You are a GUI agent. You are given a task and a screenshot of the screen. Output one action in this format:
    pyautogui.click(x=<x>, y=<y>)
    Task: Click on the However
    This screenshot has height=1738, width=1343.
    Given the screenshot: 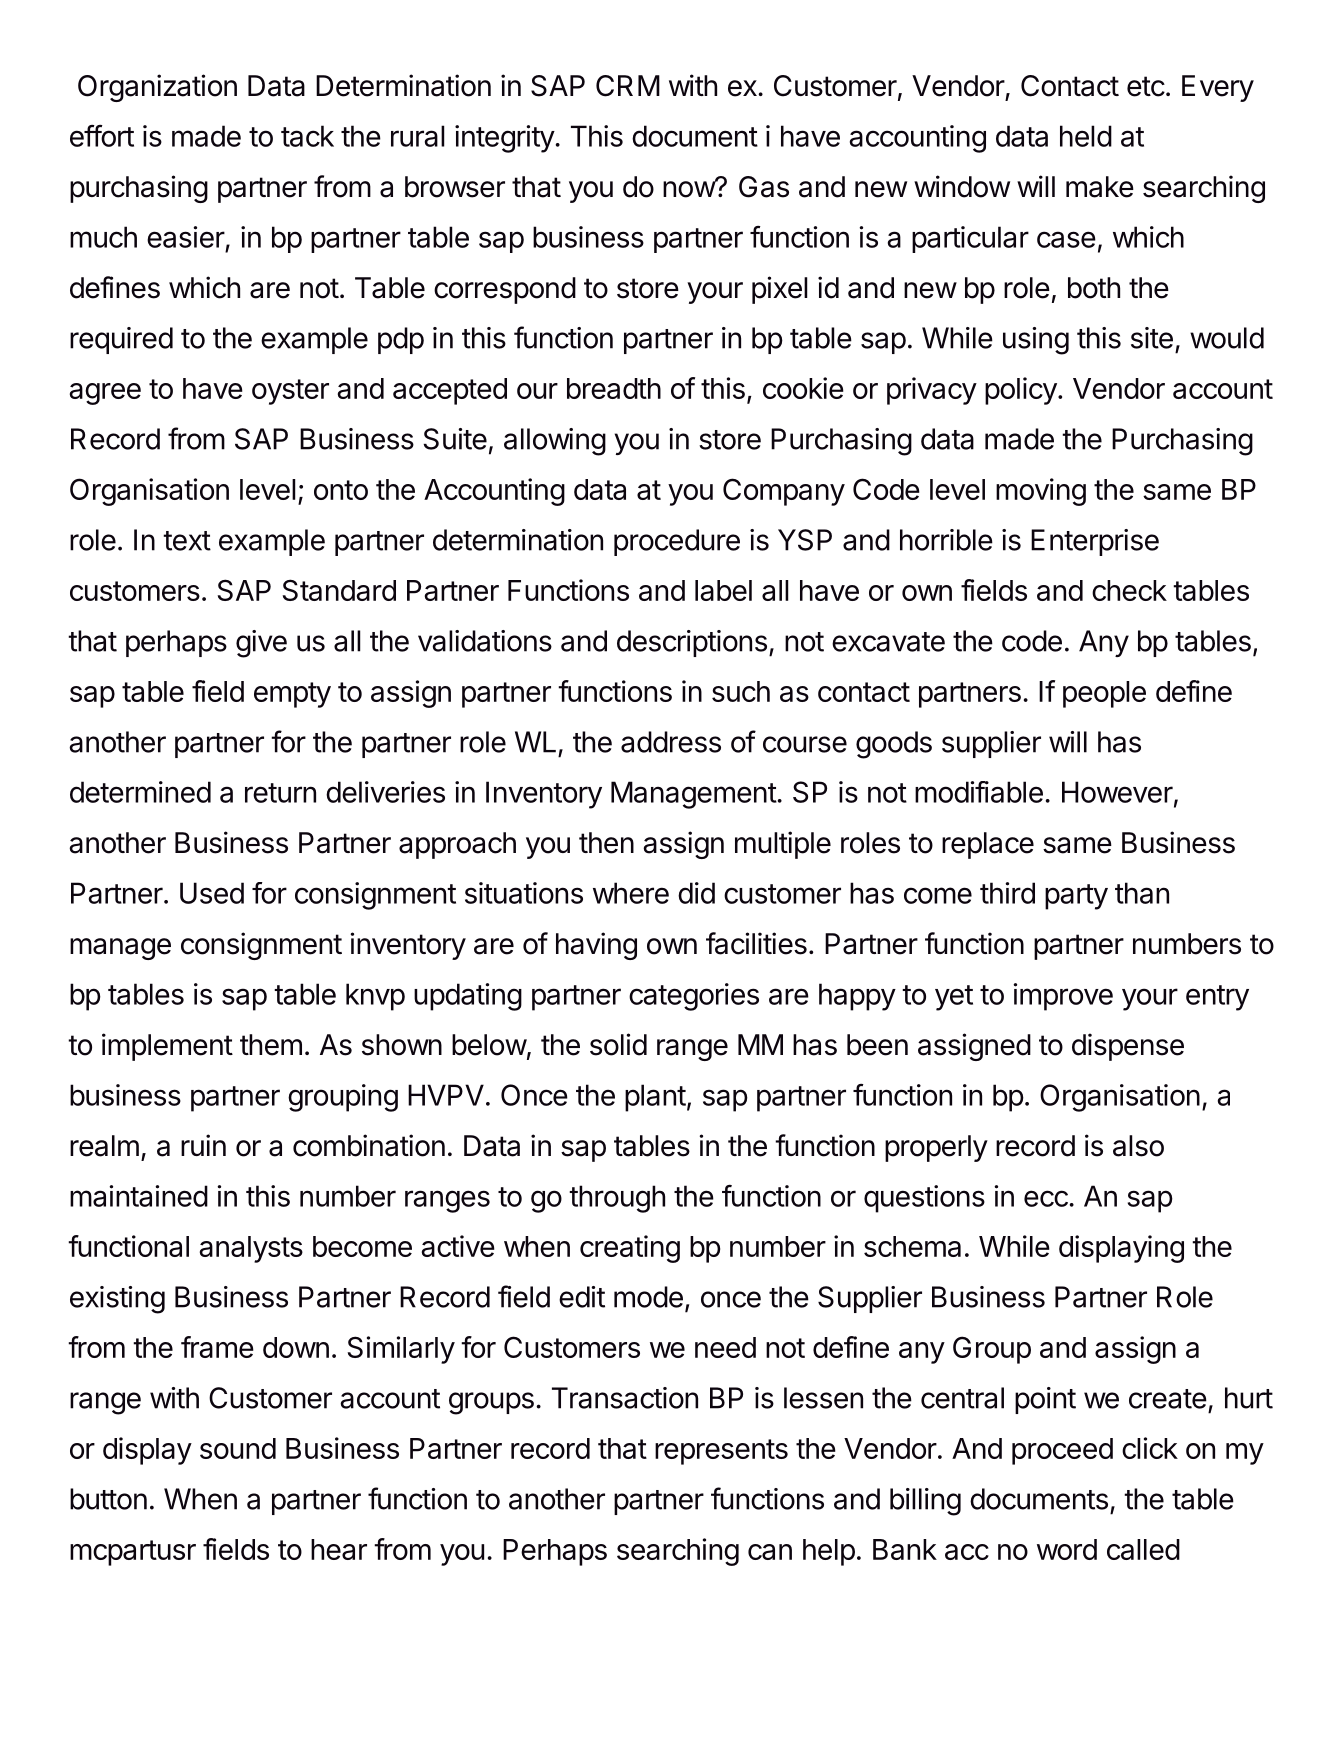 What is the action you would take?
    pyautogui.click(x=1117, y=792)
